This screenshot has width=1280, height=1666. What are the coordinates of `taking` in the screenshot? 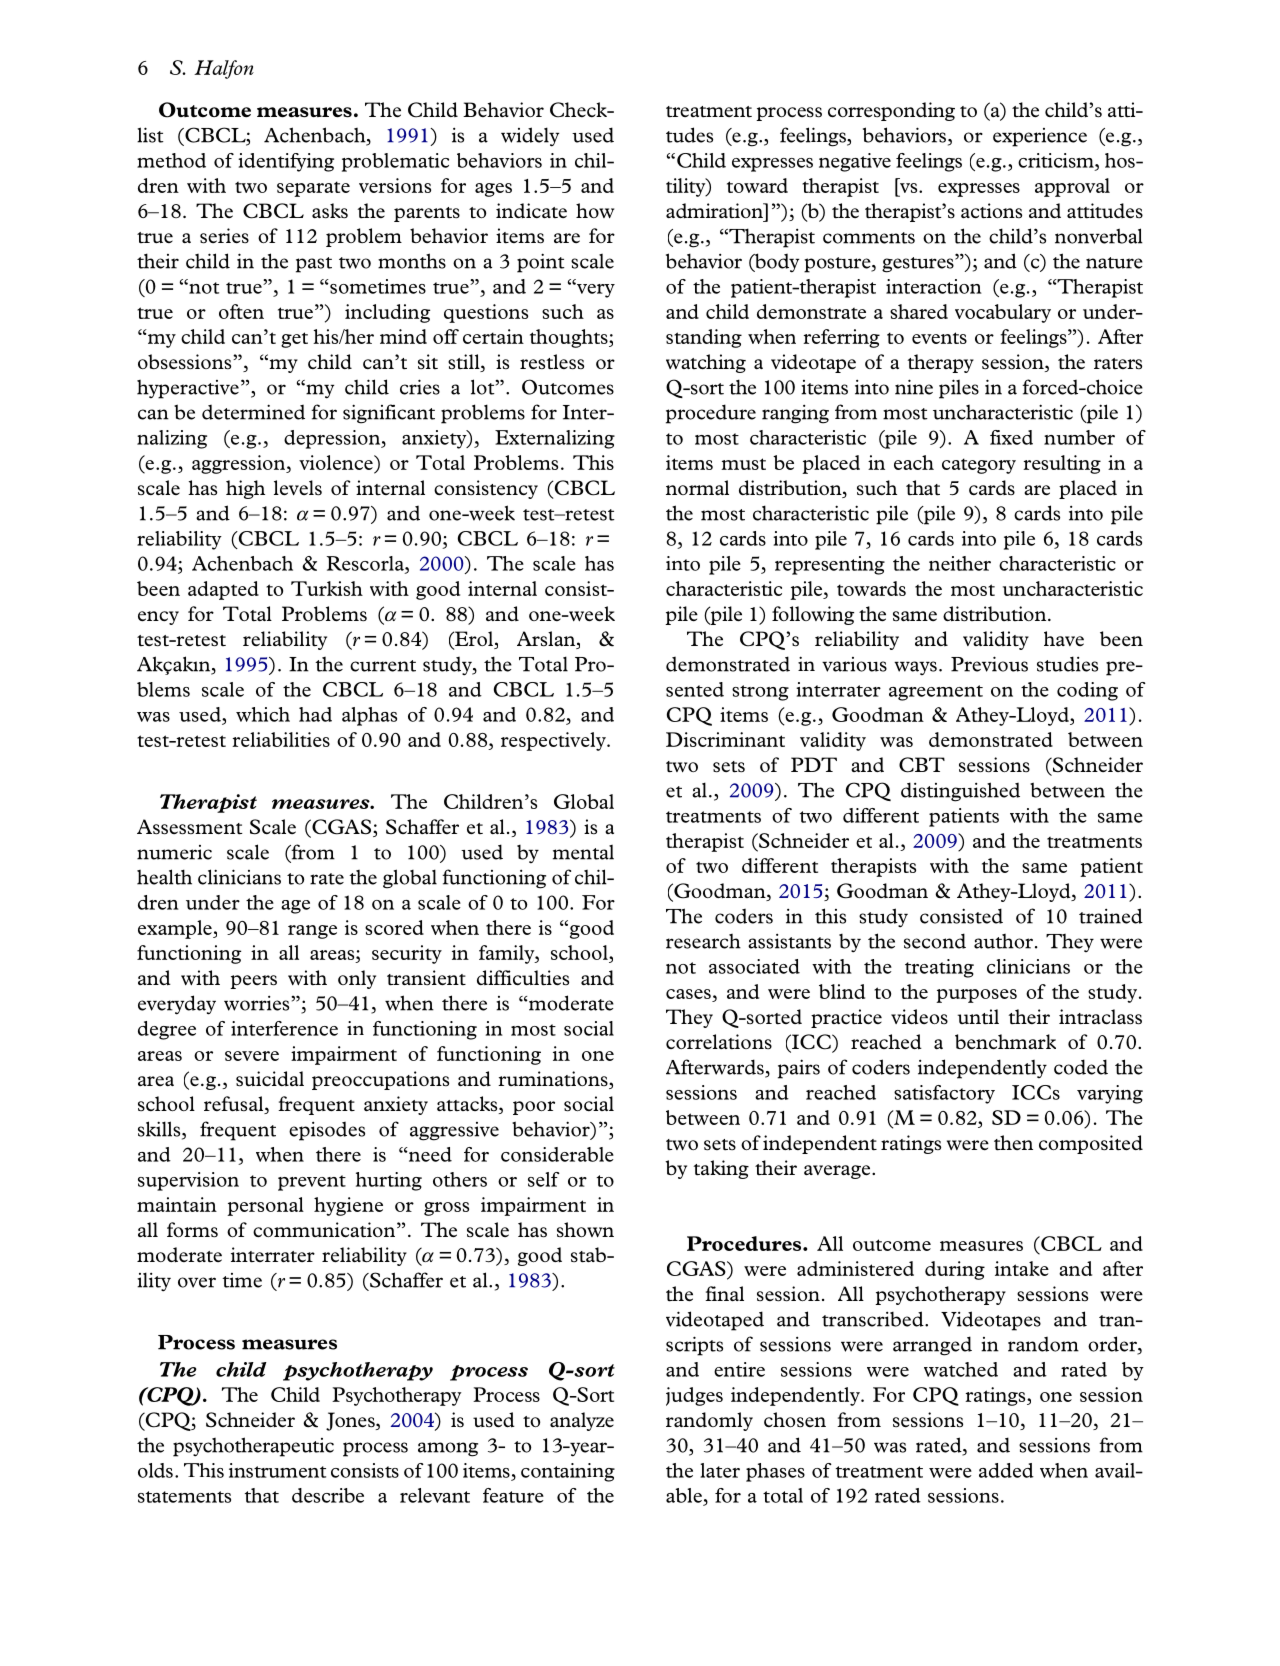 It's located at (721, 1169).
